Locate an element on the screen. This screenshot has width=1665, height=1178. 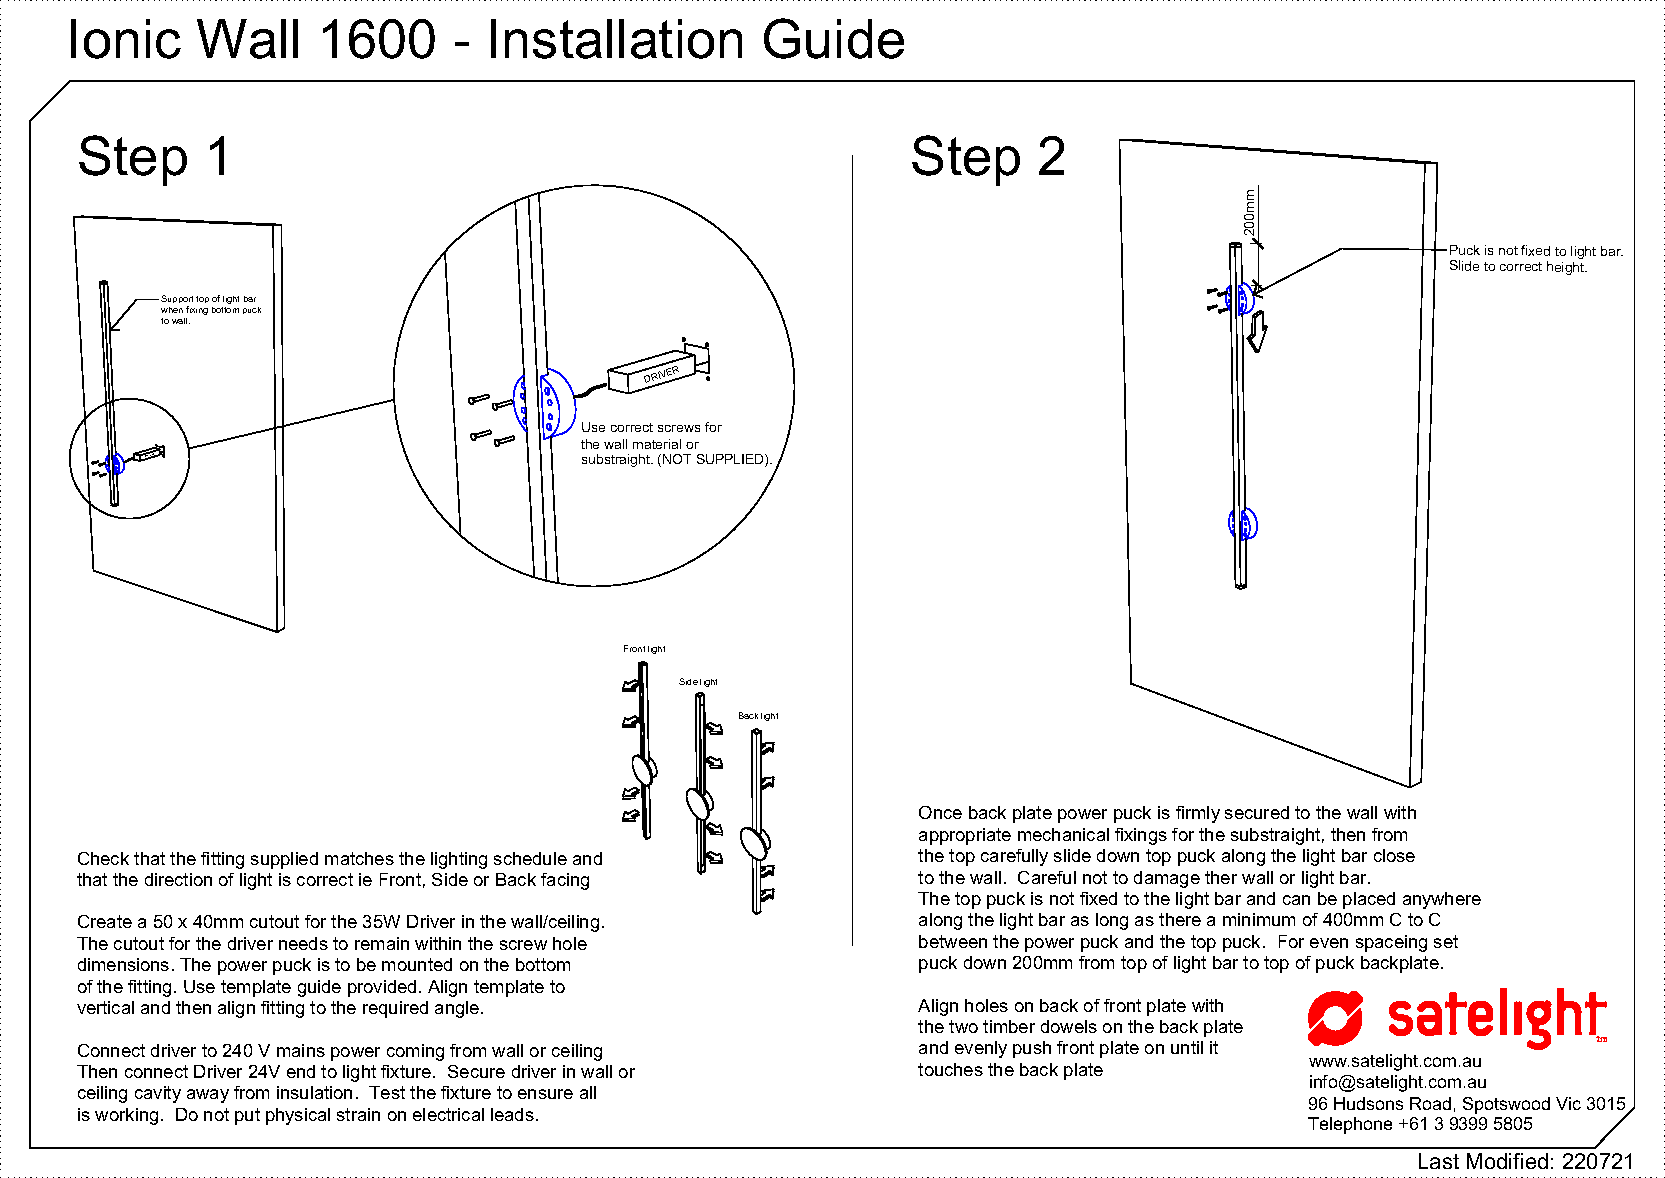
Installation is located at coordinates (616, 39).
